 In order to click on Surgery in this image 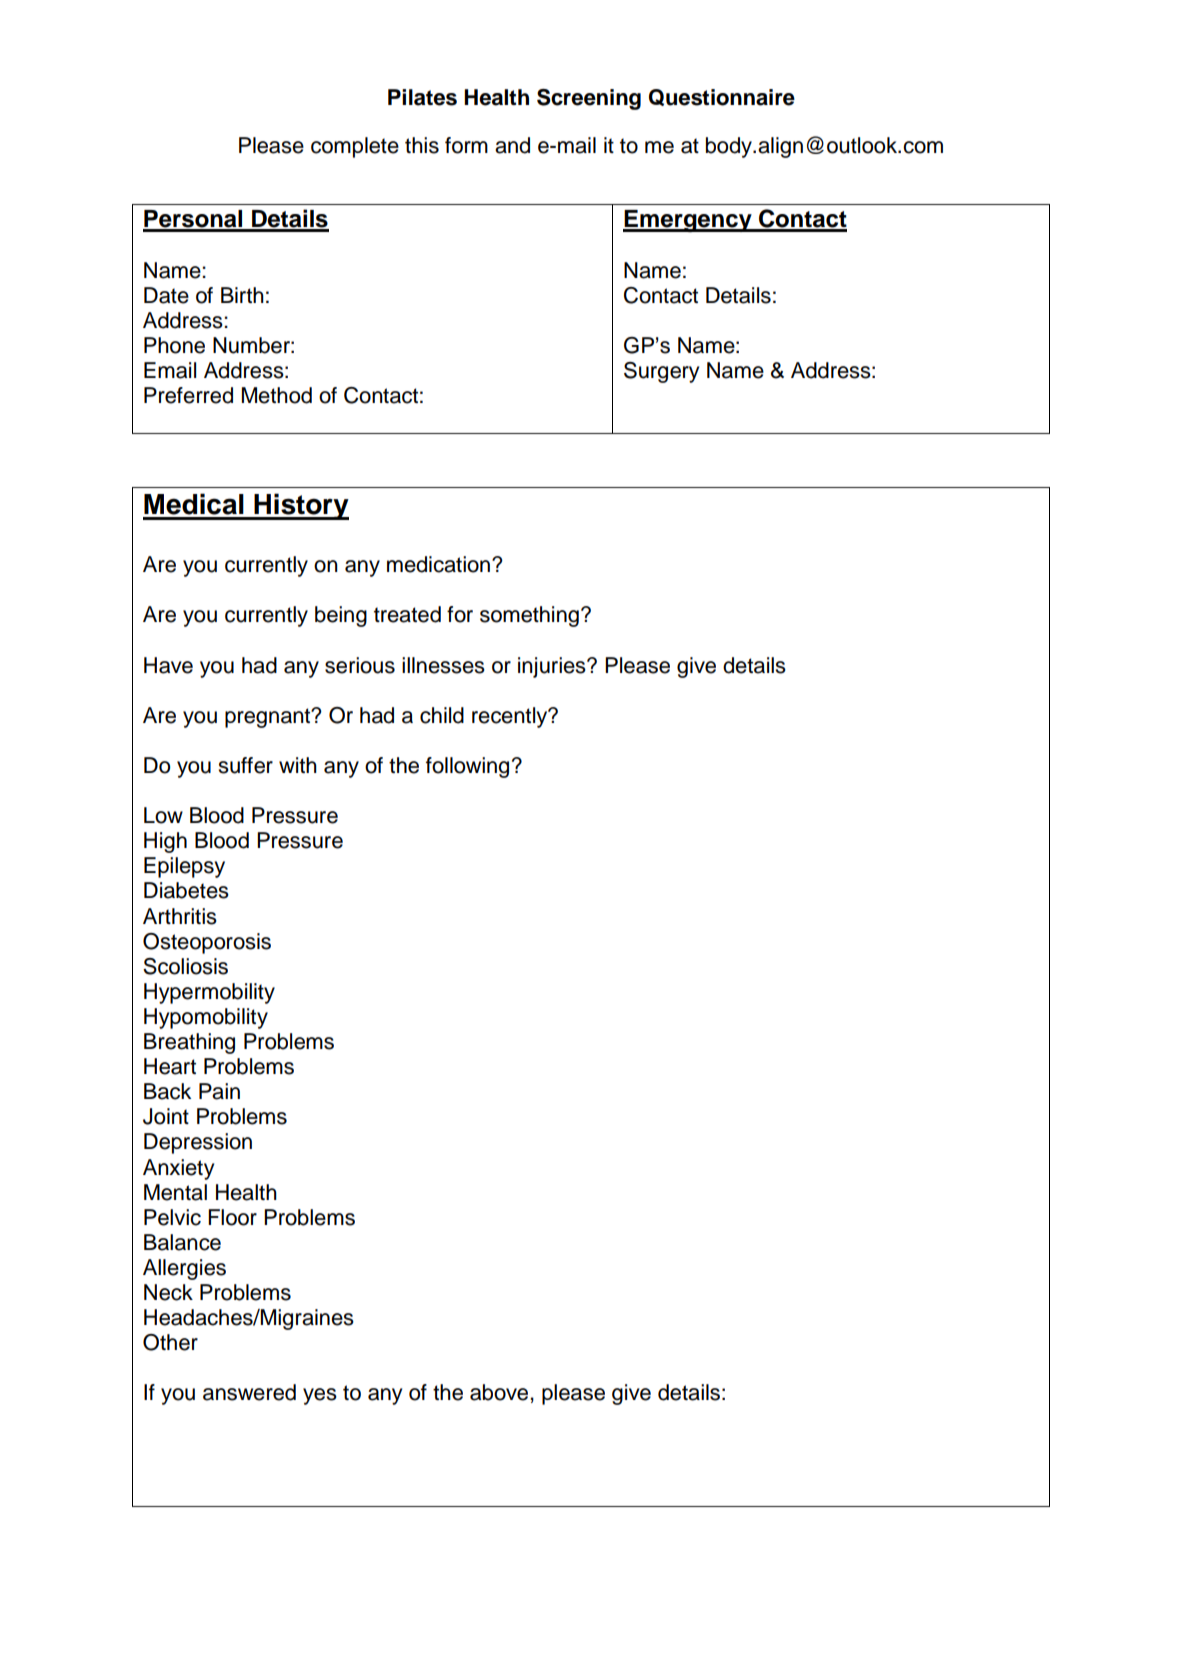, I will do `click(661, 372)`.
